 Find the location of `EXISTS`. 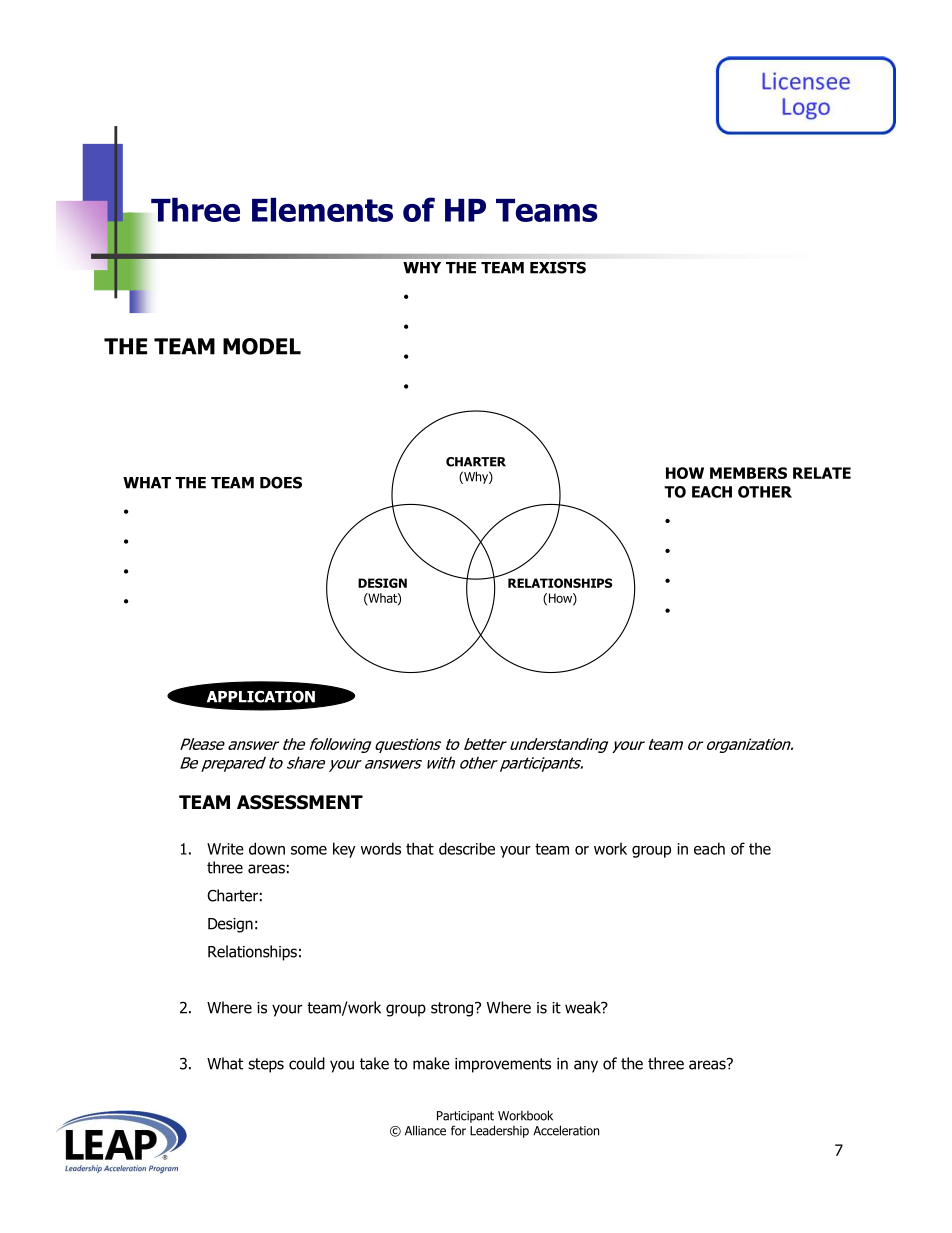

EXISTS is located at coordinates (558, 268).
